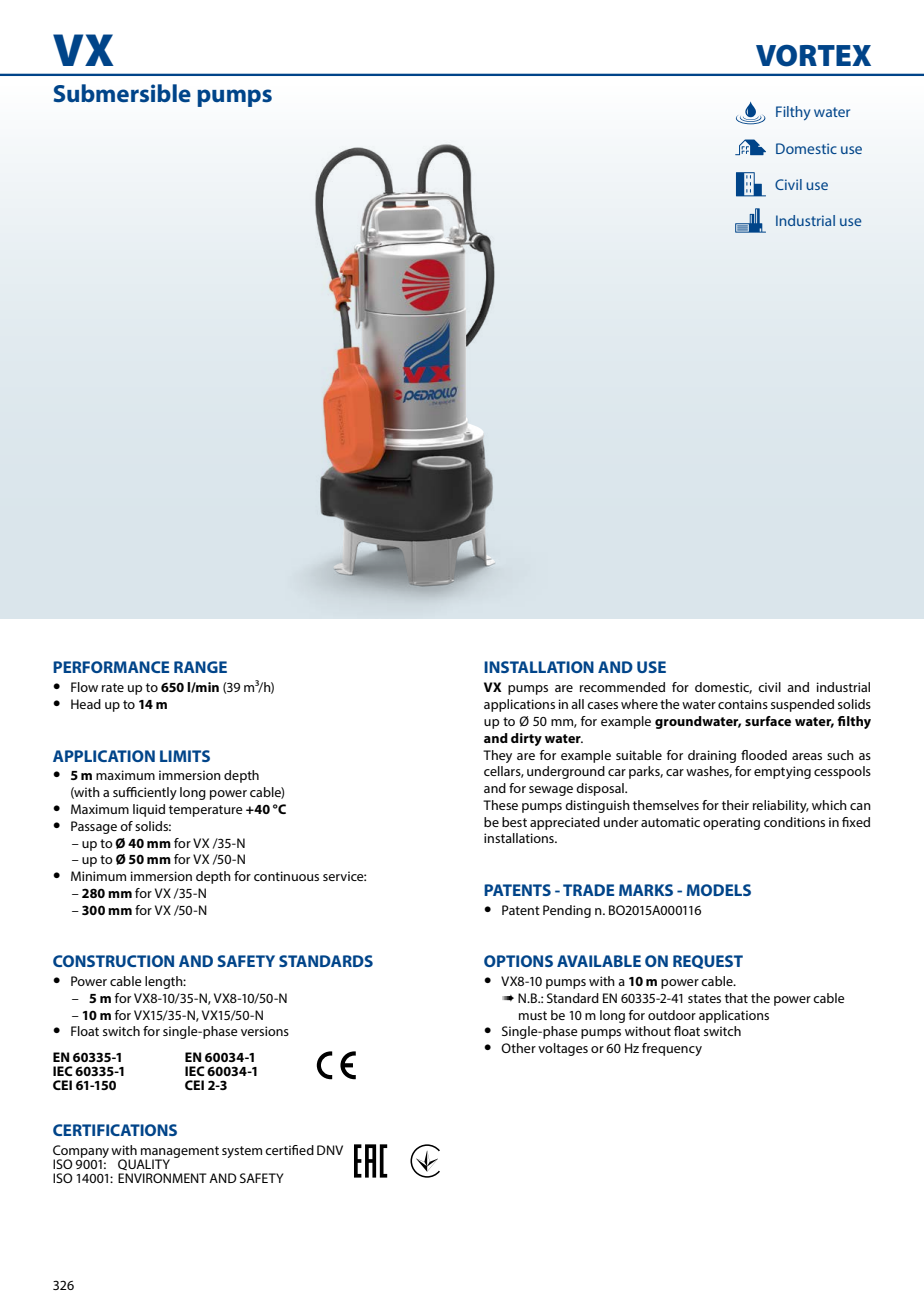 The height and width of the page is (1308, 924). What do you see at coordinates (639, 704) in the page?
I see `where` at bounding box center [639, 704].
